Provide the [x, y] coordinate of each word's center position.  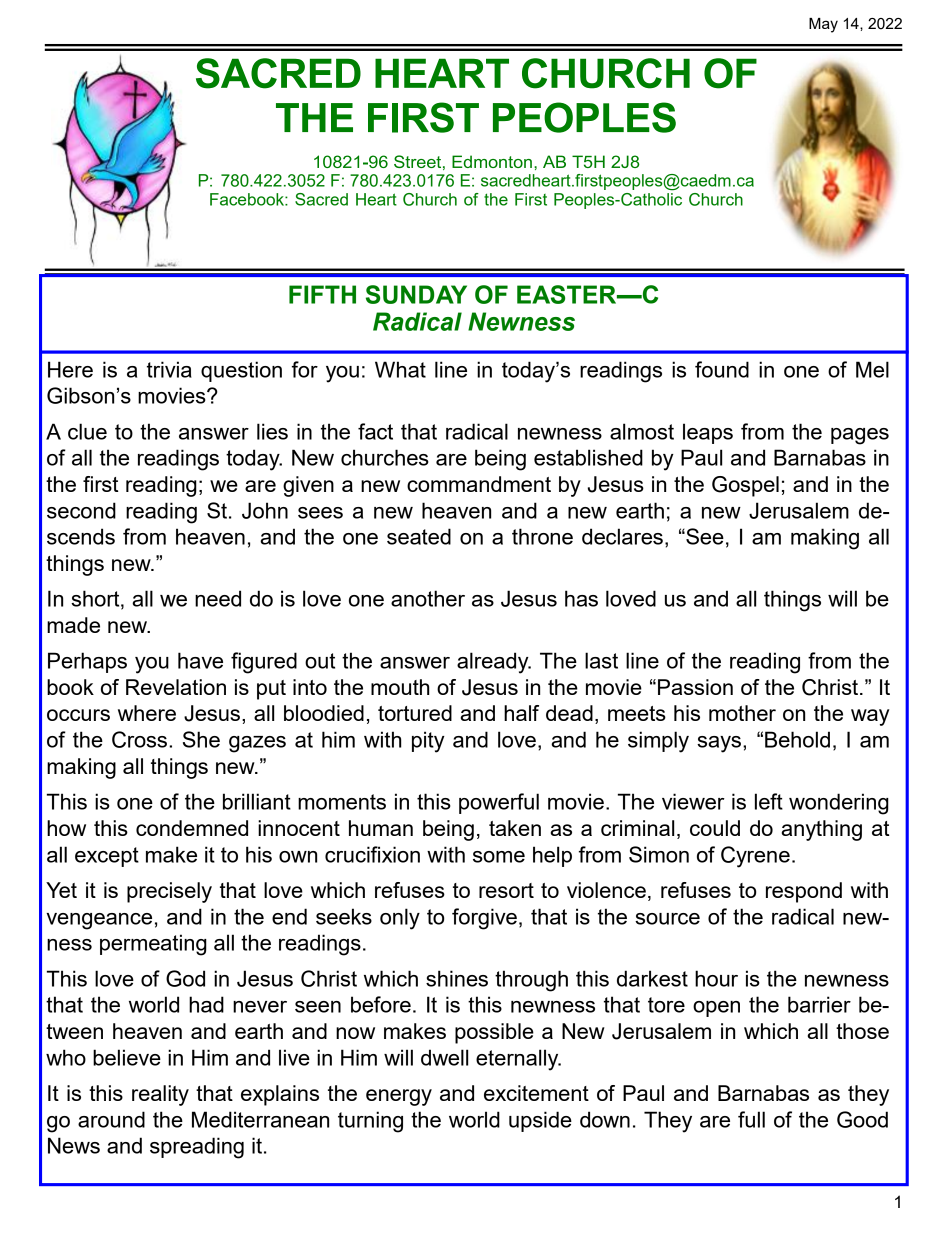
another [428, 598]
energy [399, 1097]
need [218, 598]
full [751, 1119]
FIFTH [322, 294]
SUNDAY [416, 294]
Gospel [745, 486]
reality [160, 1095]
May [823, 25]
